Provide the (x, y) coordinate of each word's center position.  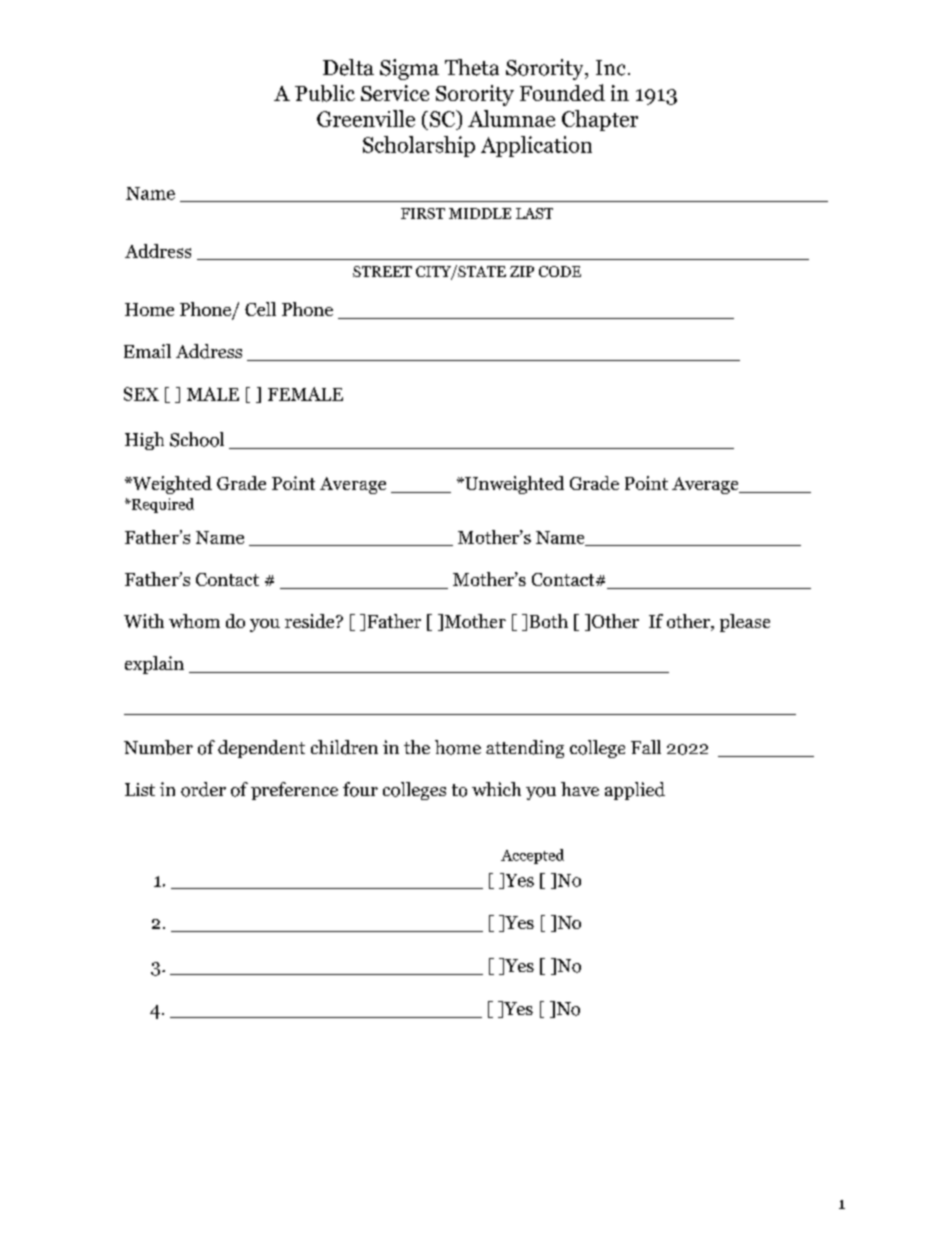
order (203, 789)
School (197, 439)
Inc (610, 68)
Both (549, 621)
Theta (472, 67)
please (745, 623)
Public (325, 93)
